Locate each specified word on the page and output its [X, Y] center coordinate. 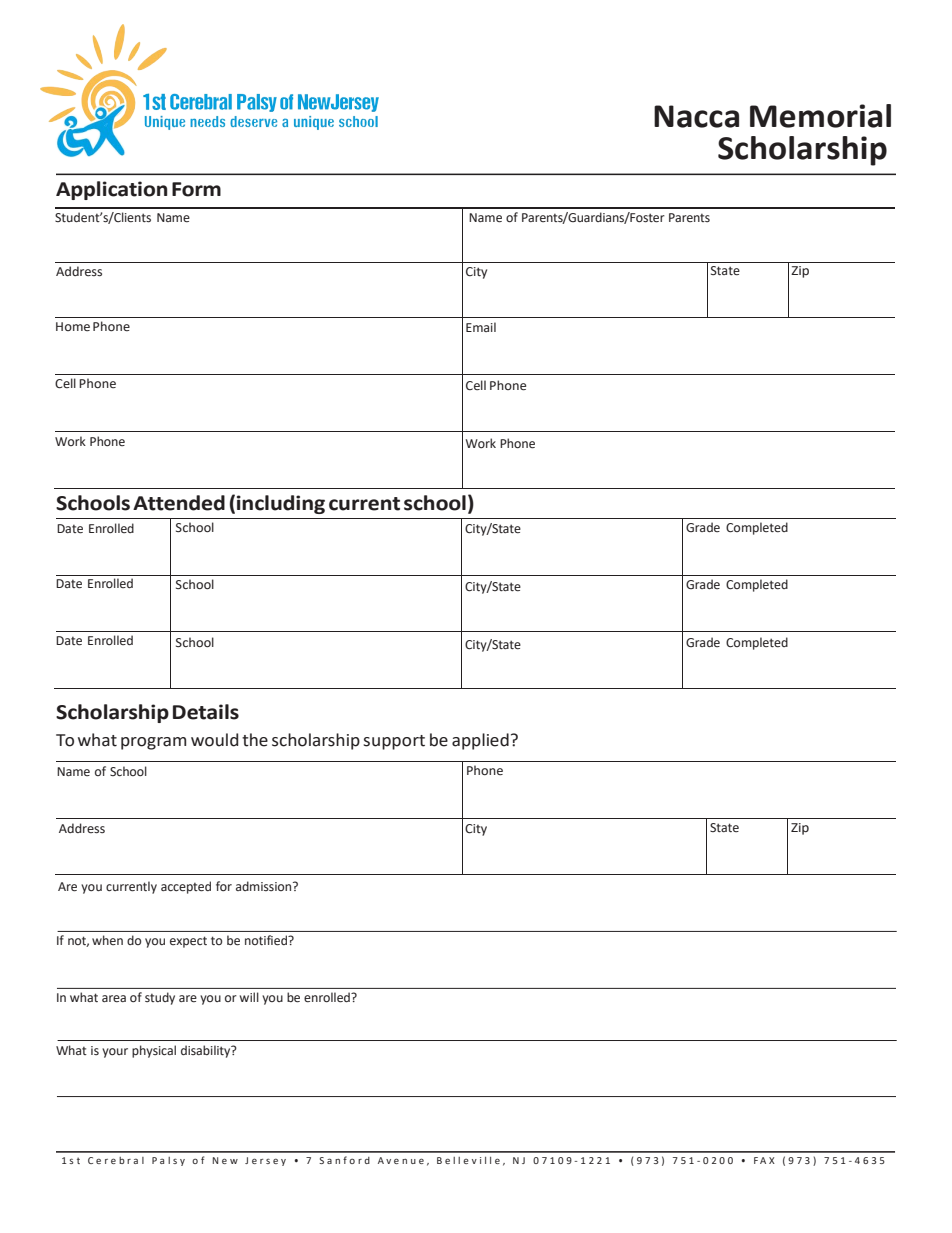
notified [267, 940]
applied [480, 741]
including [281, 504]
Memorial [820, 116]
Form [196, 189]
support [394, 742]
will [249, 997]
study [160, 998]
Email [481, 327]
